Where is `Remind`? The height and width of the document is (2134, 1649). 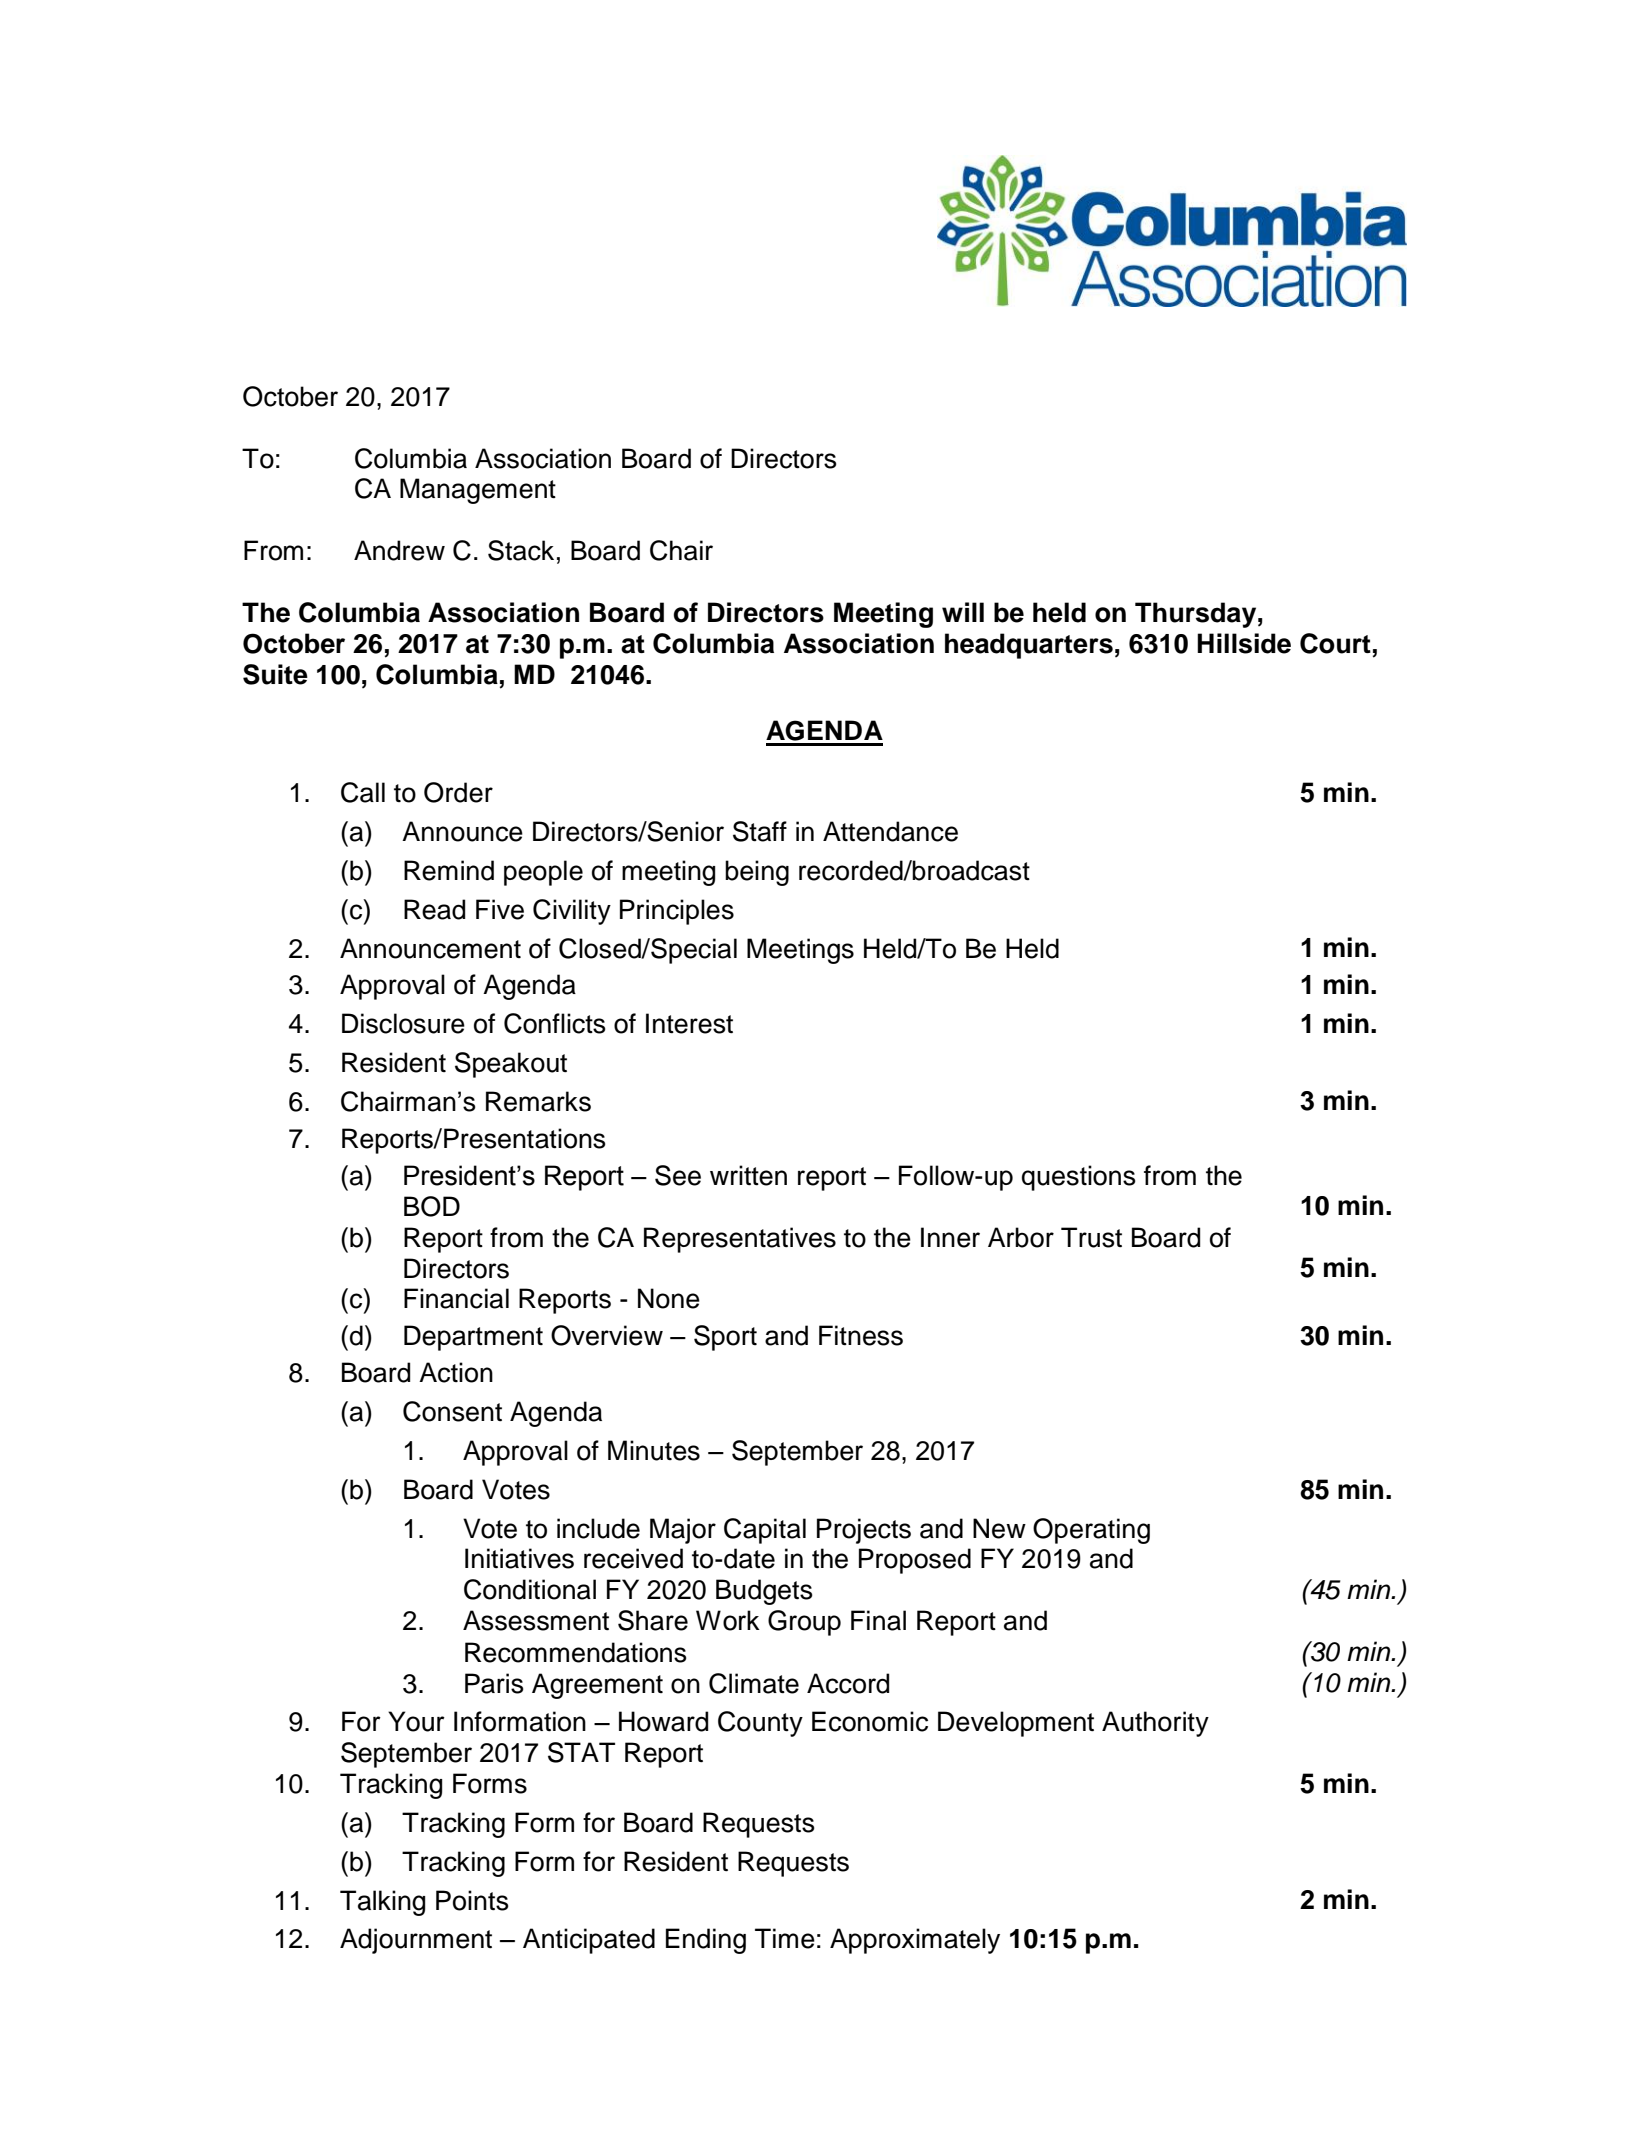 Remind is located at coordinates (449, 870).
